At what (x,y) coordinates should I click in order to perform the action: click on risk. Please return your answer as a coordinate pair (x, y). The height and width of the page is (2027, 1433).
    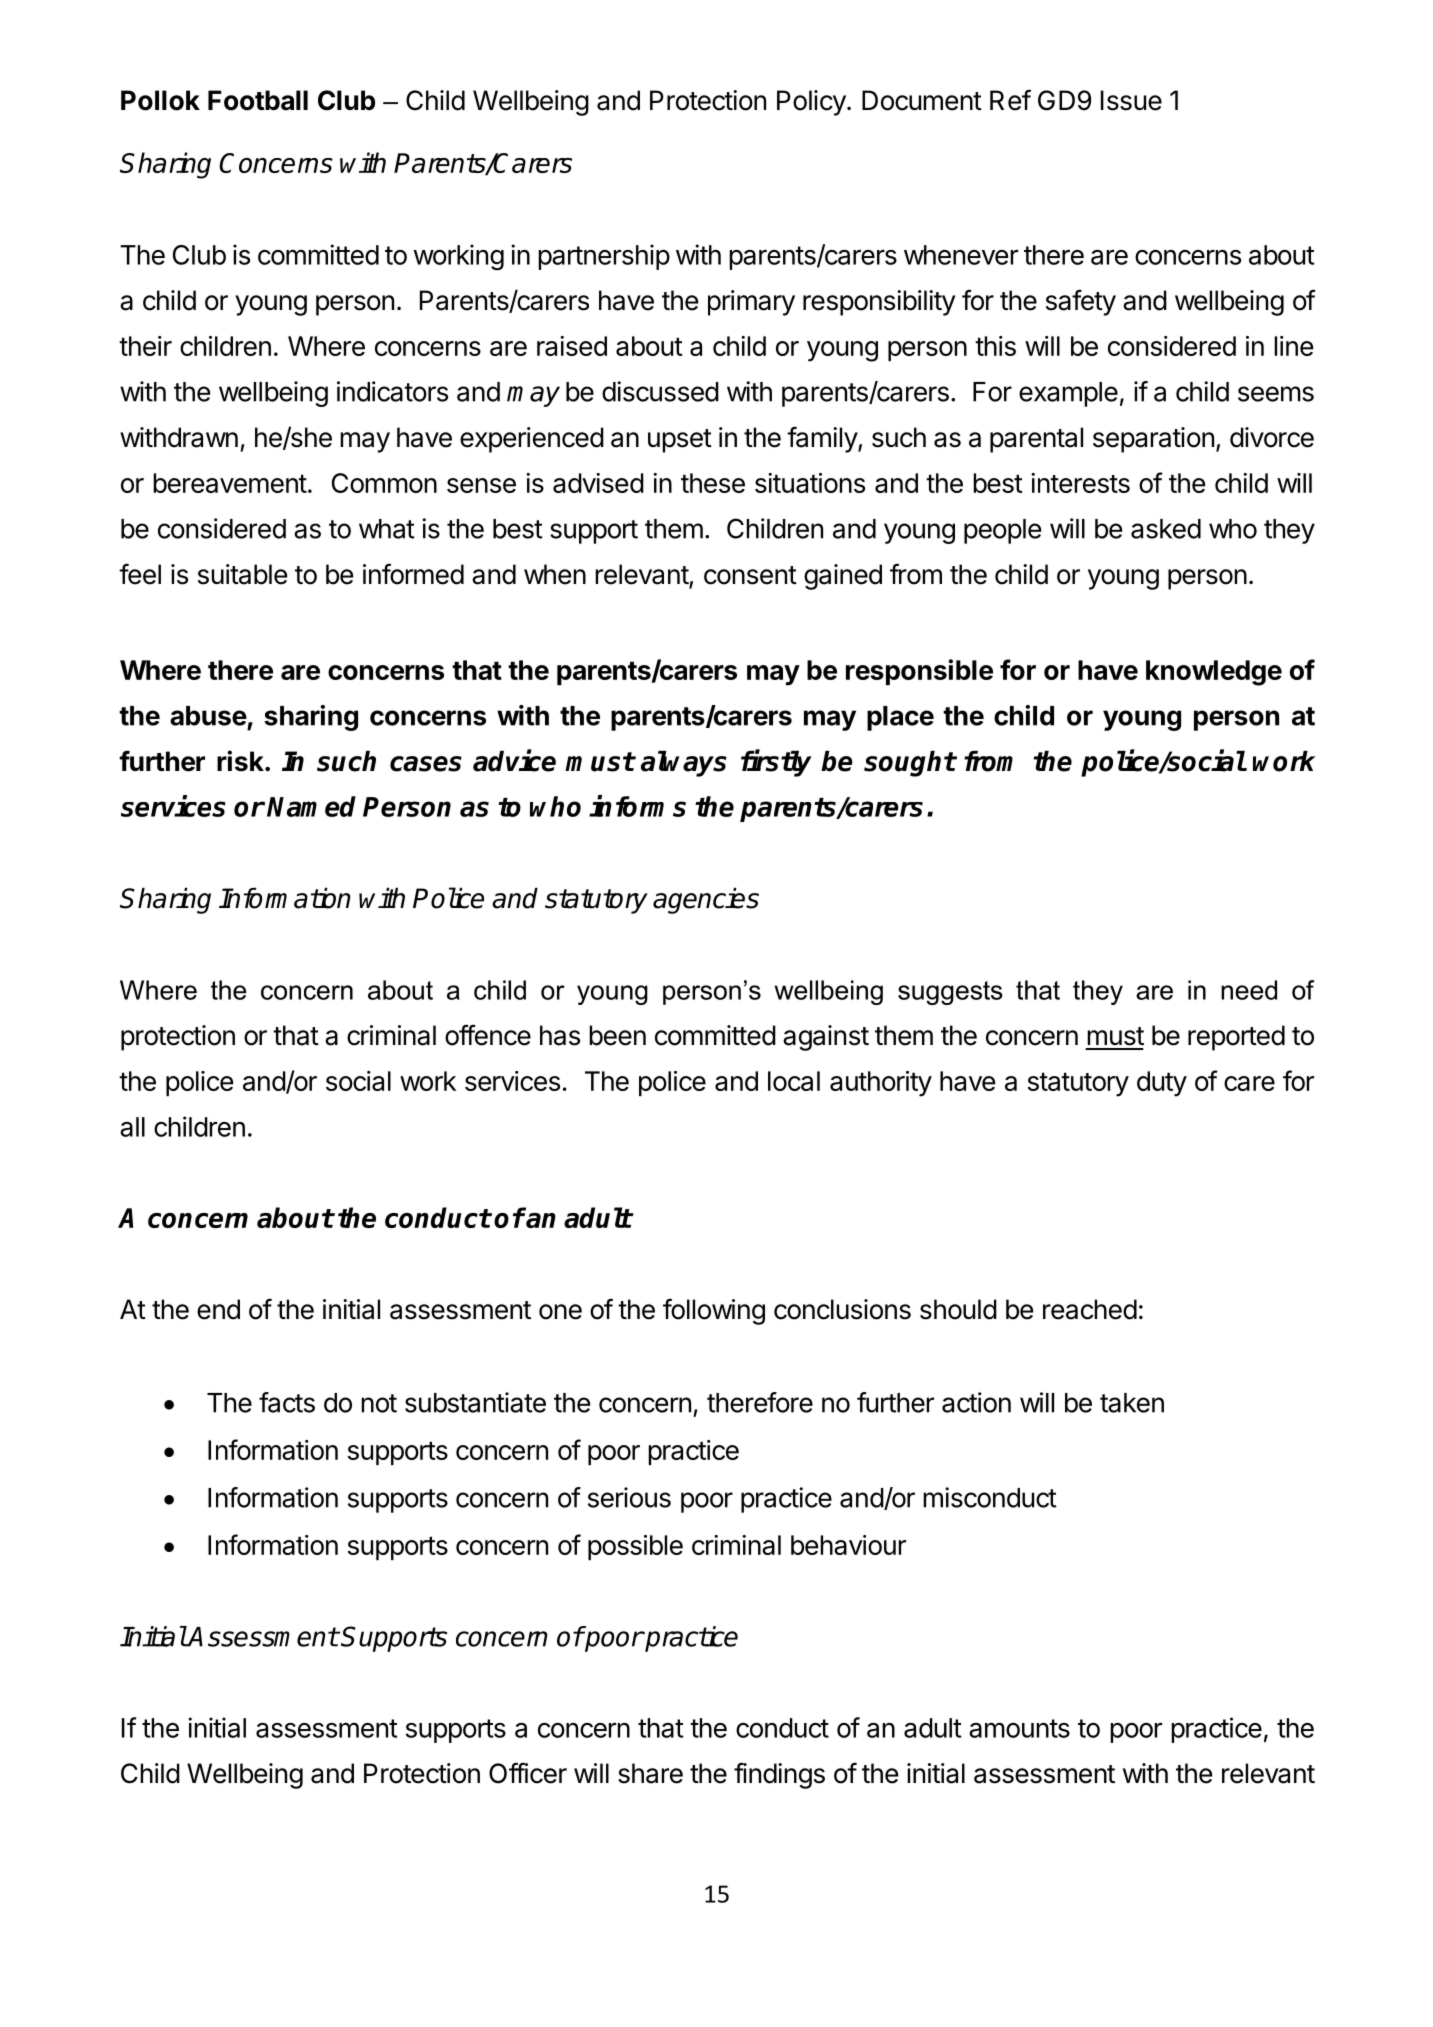
    Looking at the image, I should click on (241, 761).
